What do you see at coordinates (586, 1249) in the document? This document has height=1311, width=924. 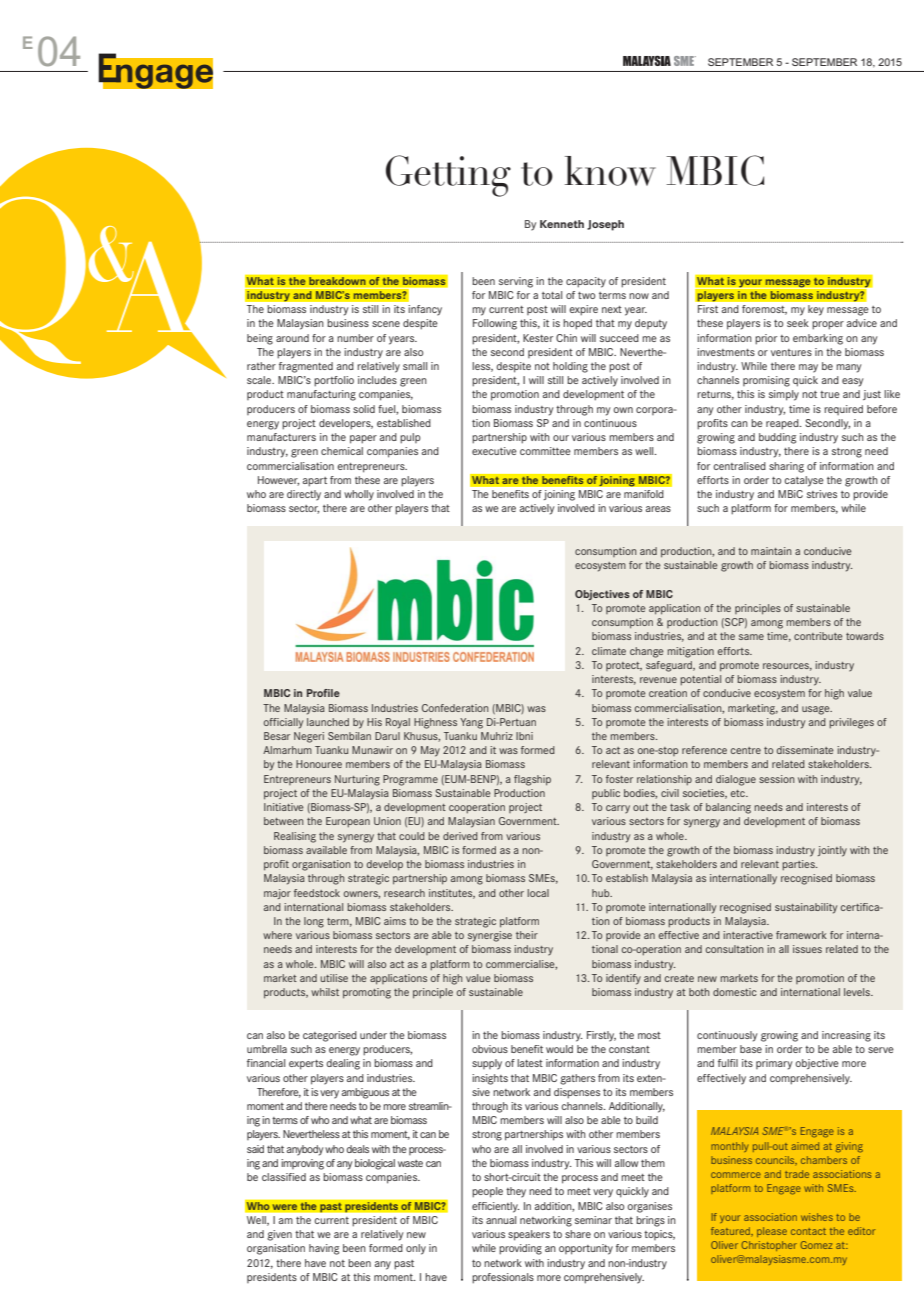 I see `opportunity` at bounding box center [586, 1249].
